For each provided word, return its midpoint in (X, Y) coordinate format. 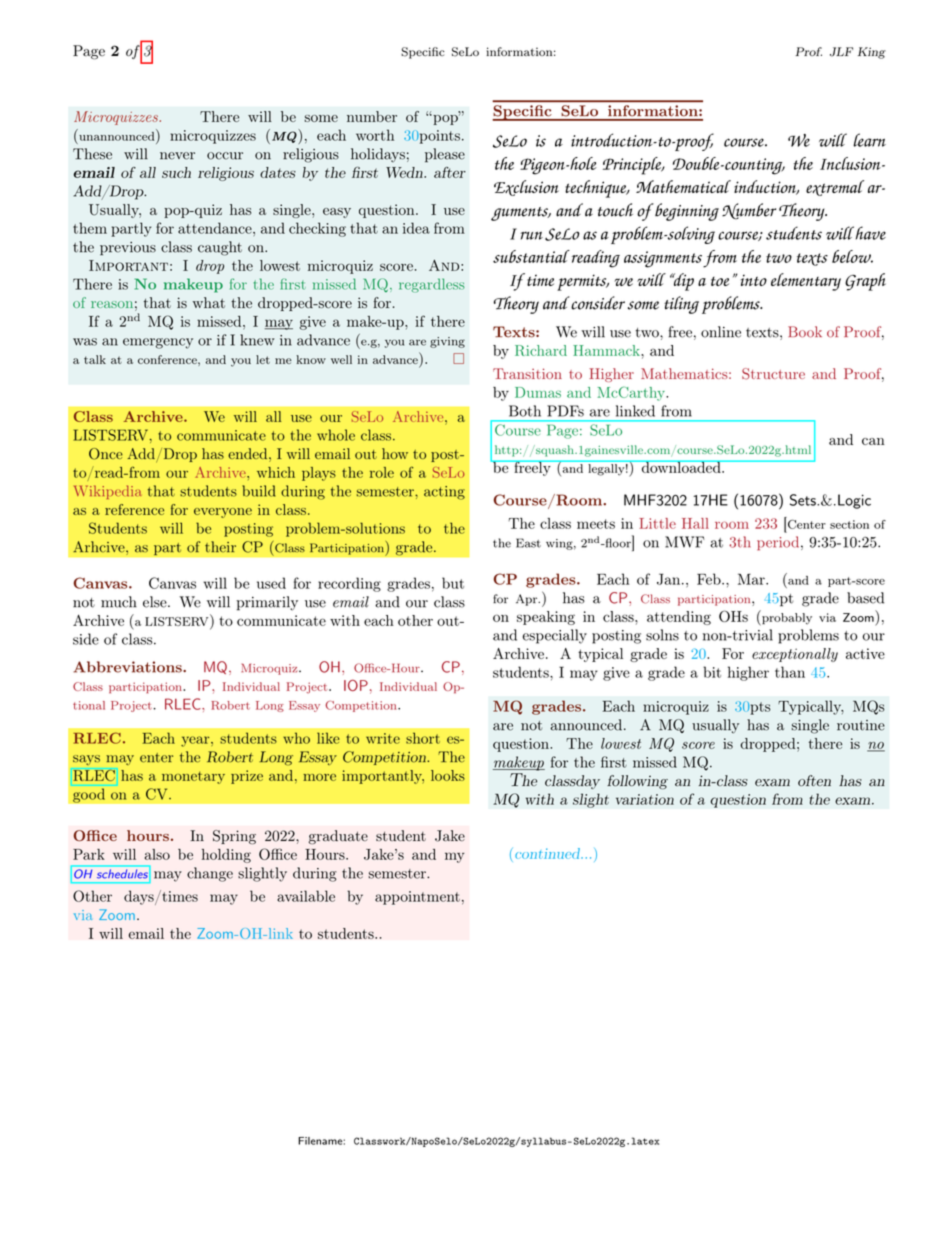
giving (447, 342)
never (177, 156)
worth (375, 135)
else (156, 602)
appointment (417, 898)
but (453, 583)
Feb (710, 579)
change (210, 874)
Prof (809, 51)
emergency (158, 343)
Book (805, 331)
